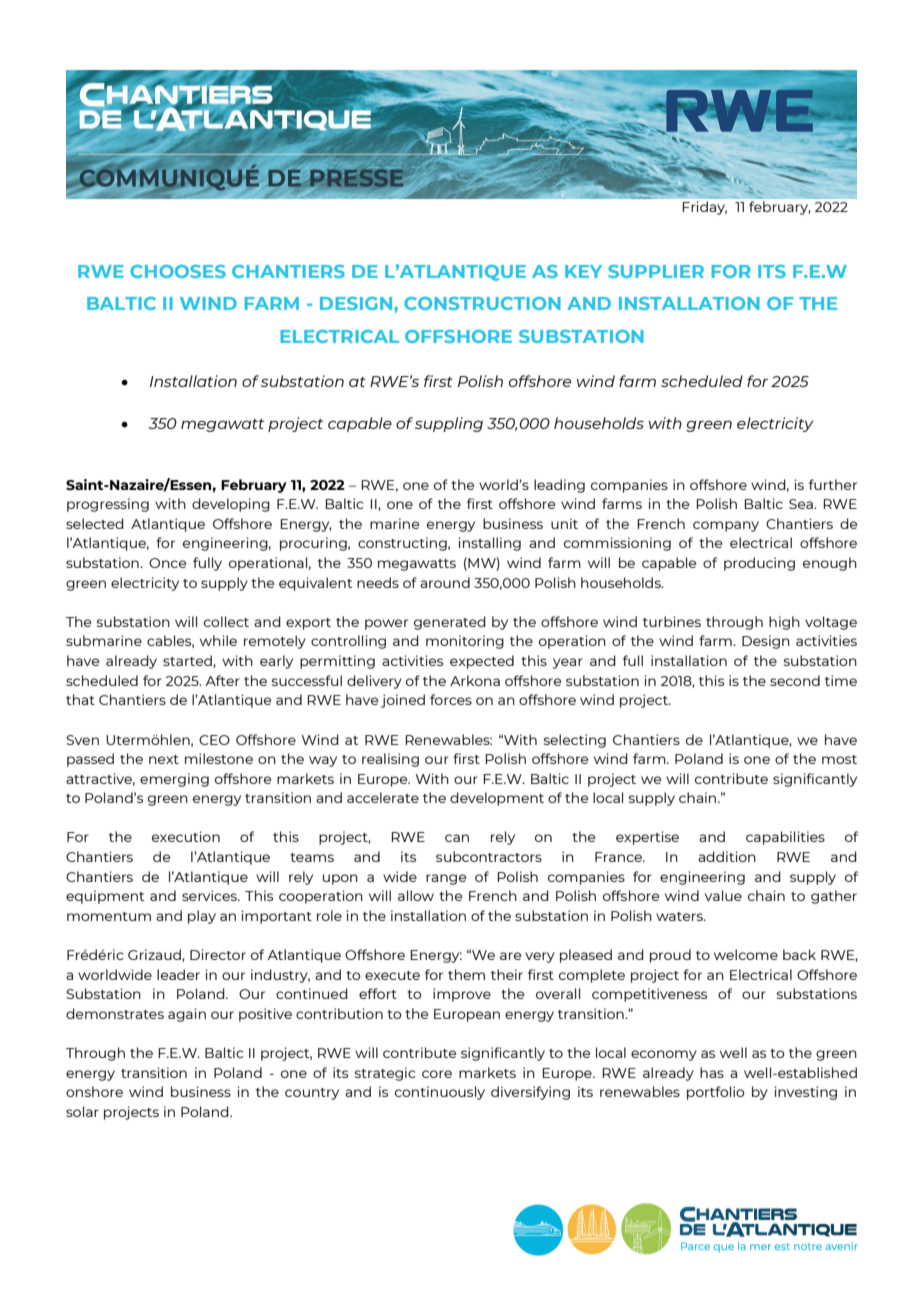  I want to click on CONSTRUCTION, so click(482, 303).
